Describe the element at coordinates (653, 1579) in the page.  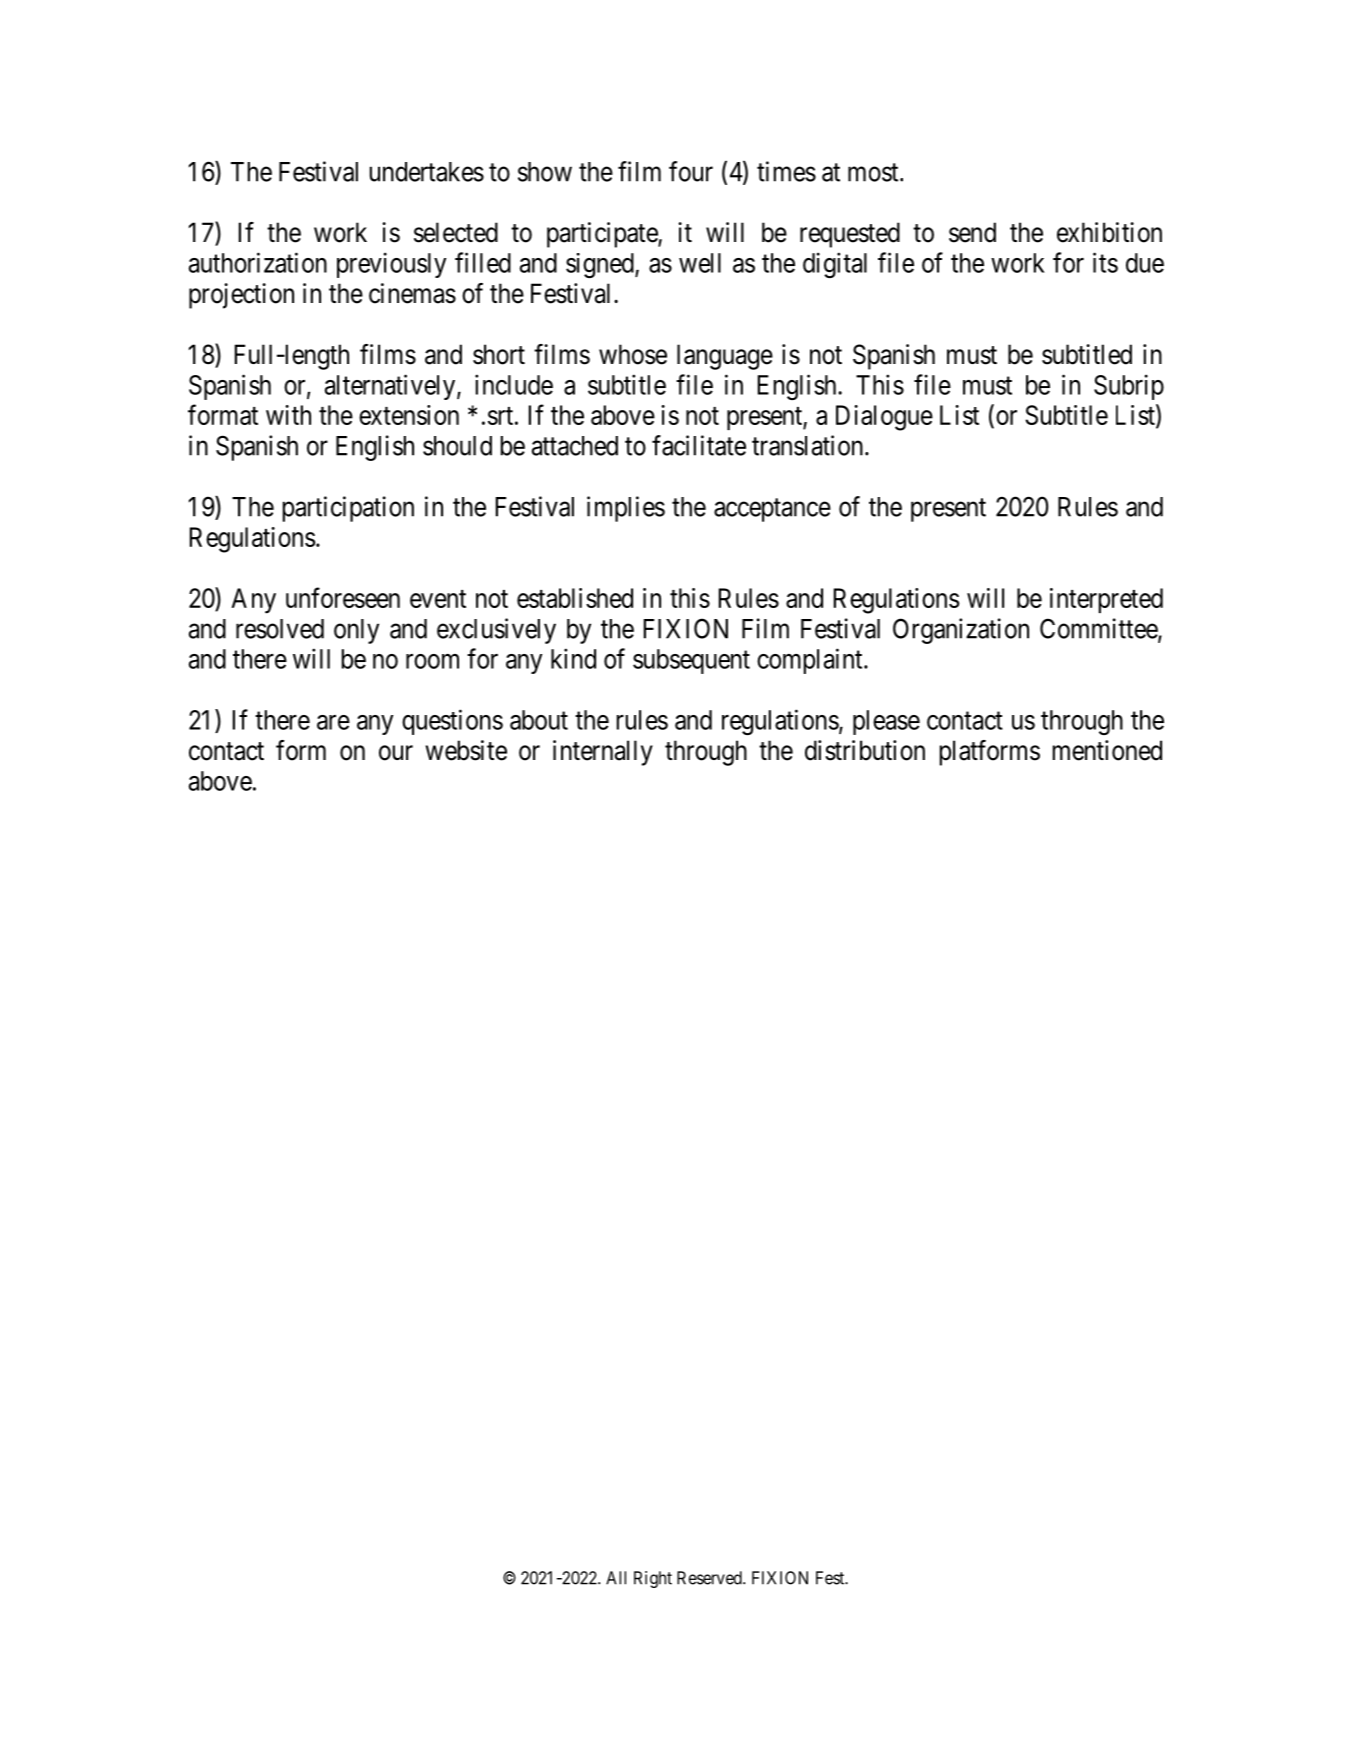
I see `Right` at that location.
